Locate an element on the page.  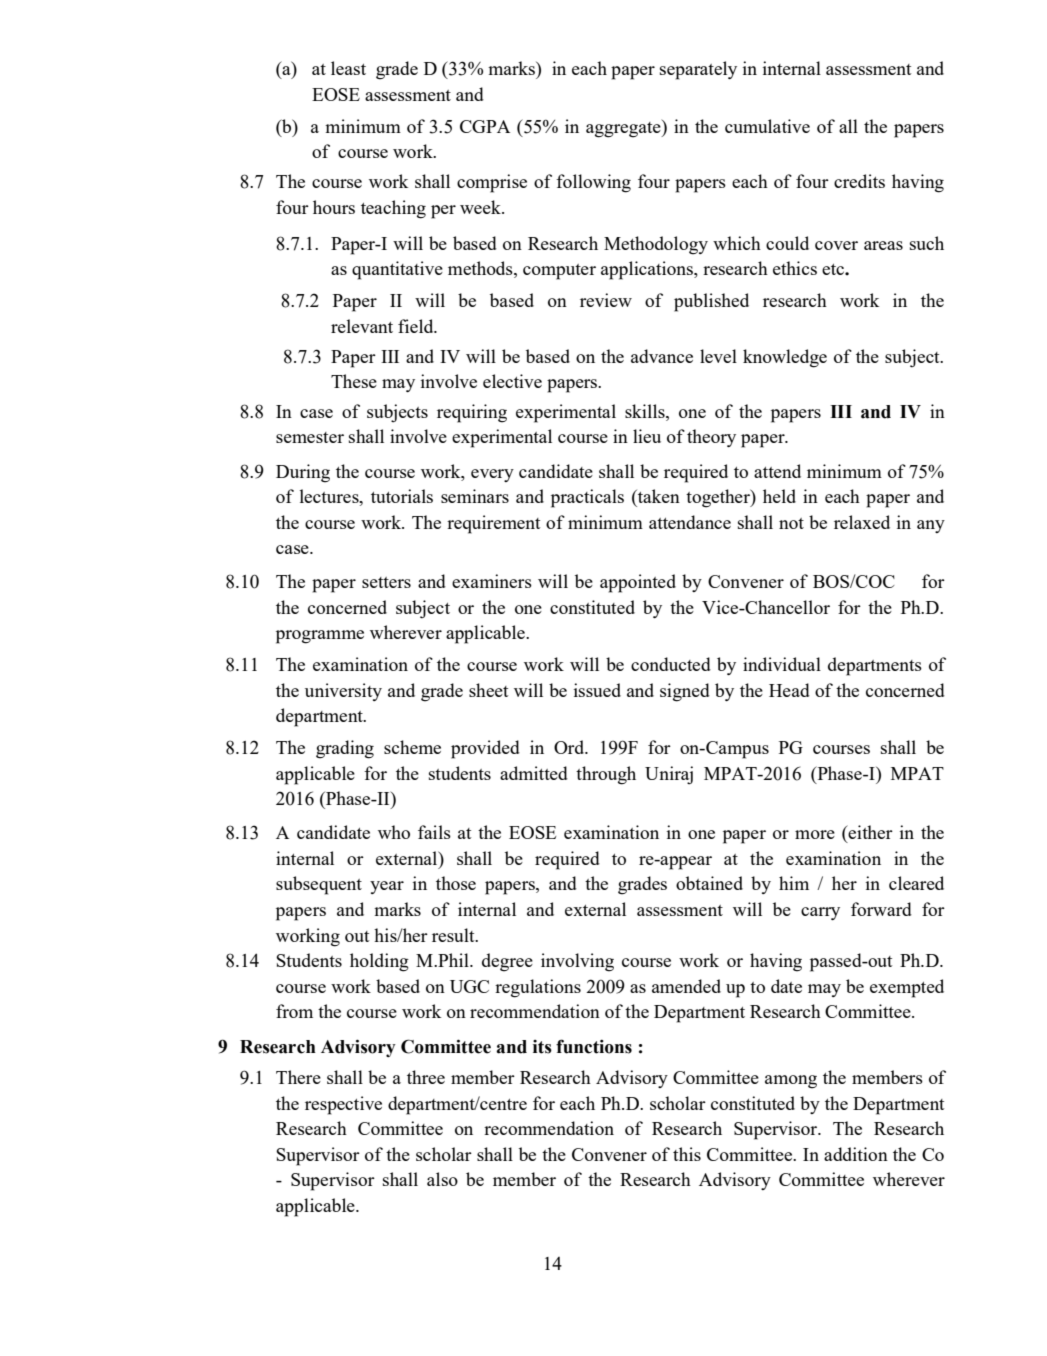
credits is located at coordinates (859, 181).
